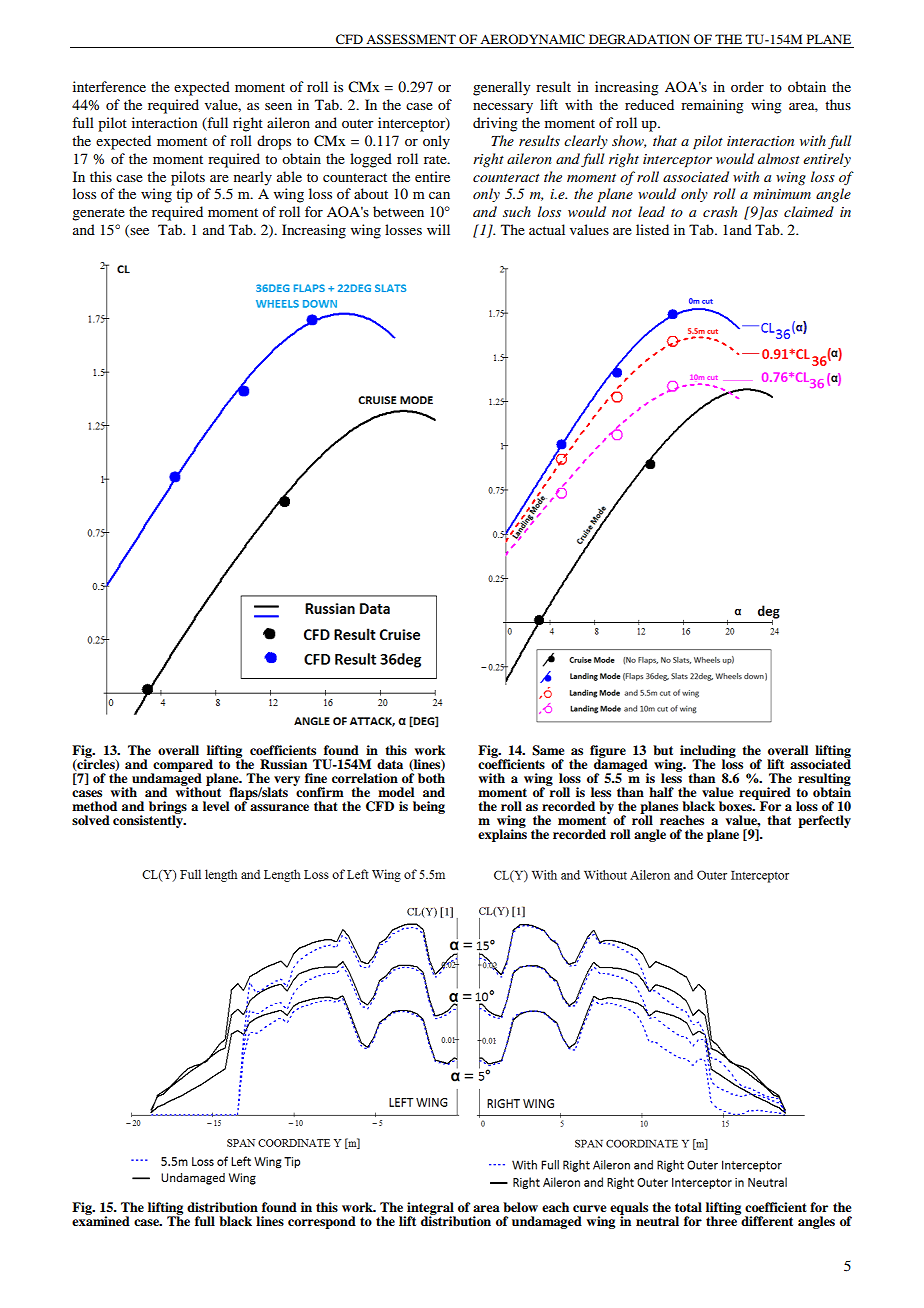 This screenshot has width=924, height=1308. What do you see at coordinates (501, 88) in the screenshot?
I see `generally` at bounding box center [501, 88].
